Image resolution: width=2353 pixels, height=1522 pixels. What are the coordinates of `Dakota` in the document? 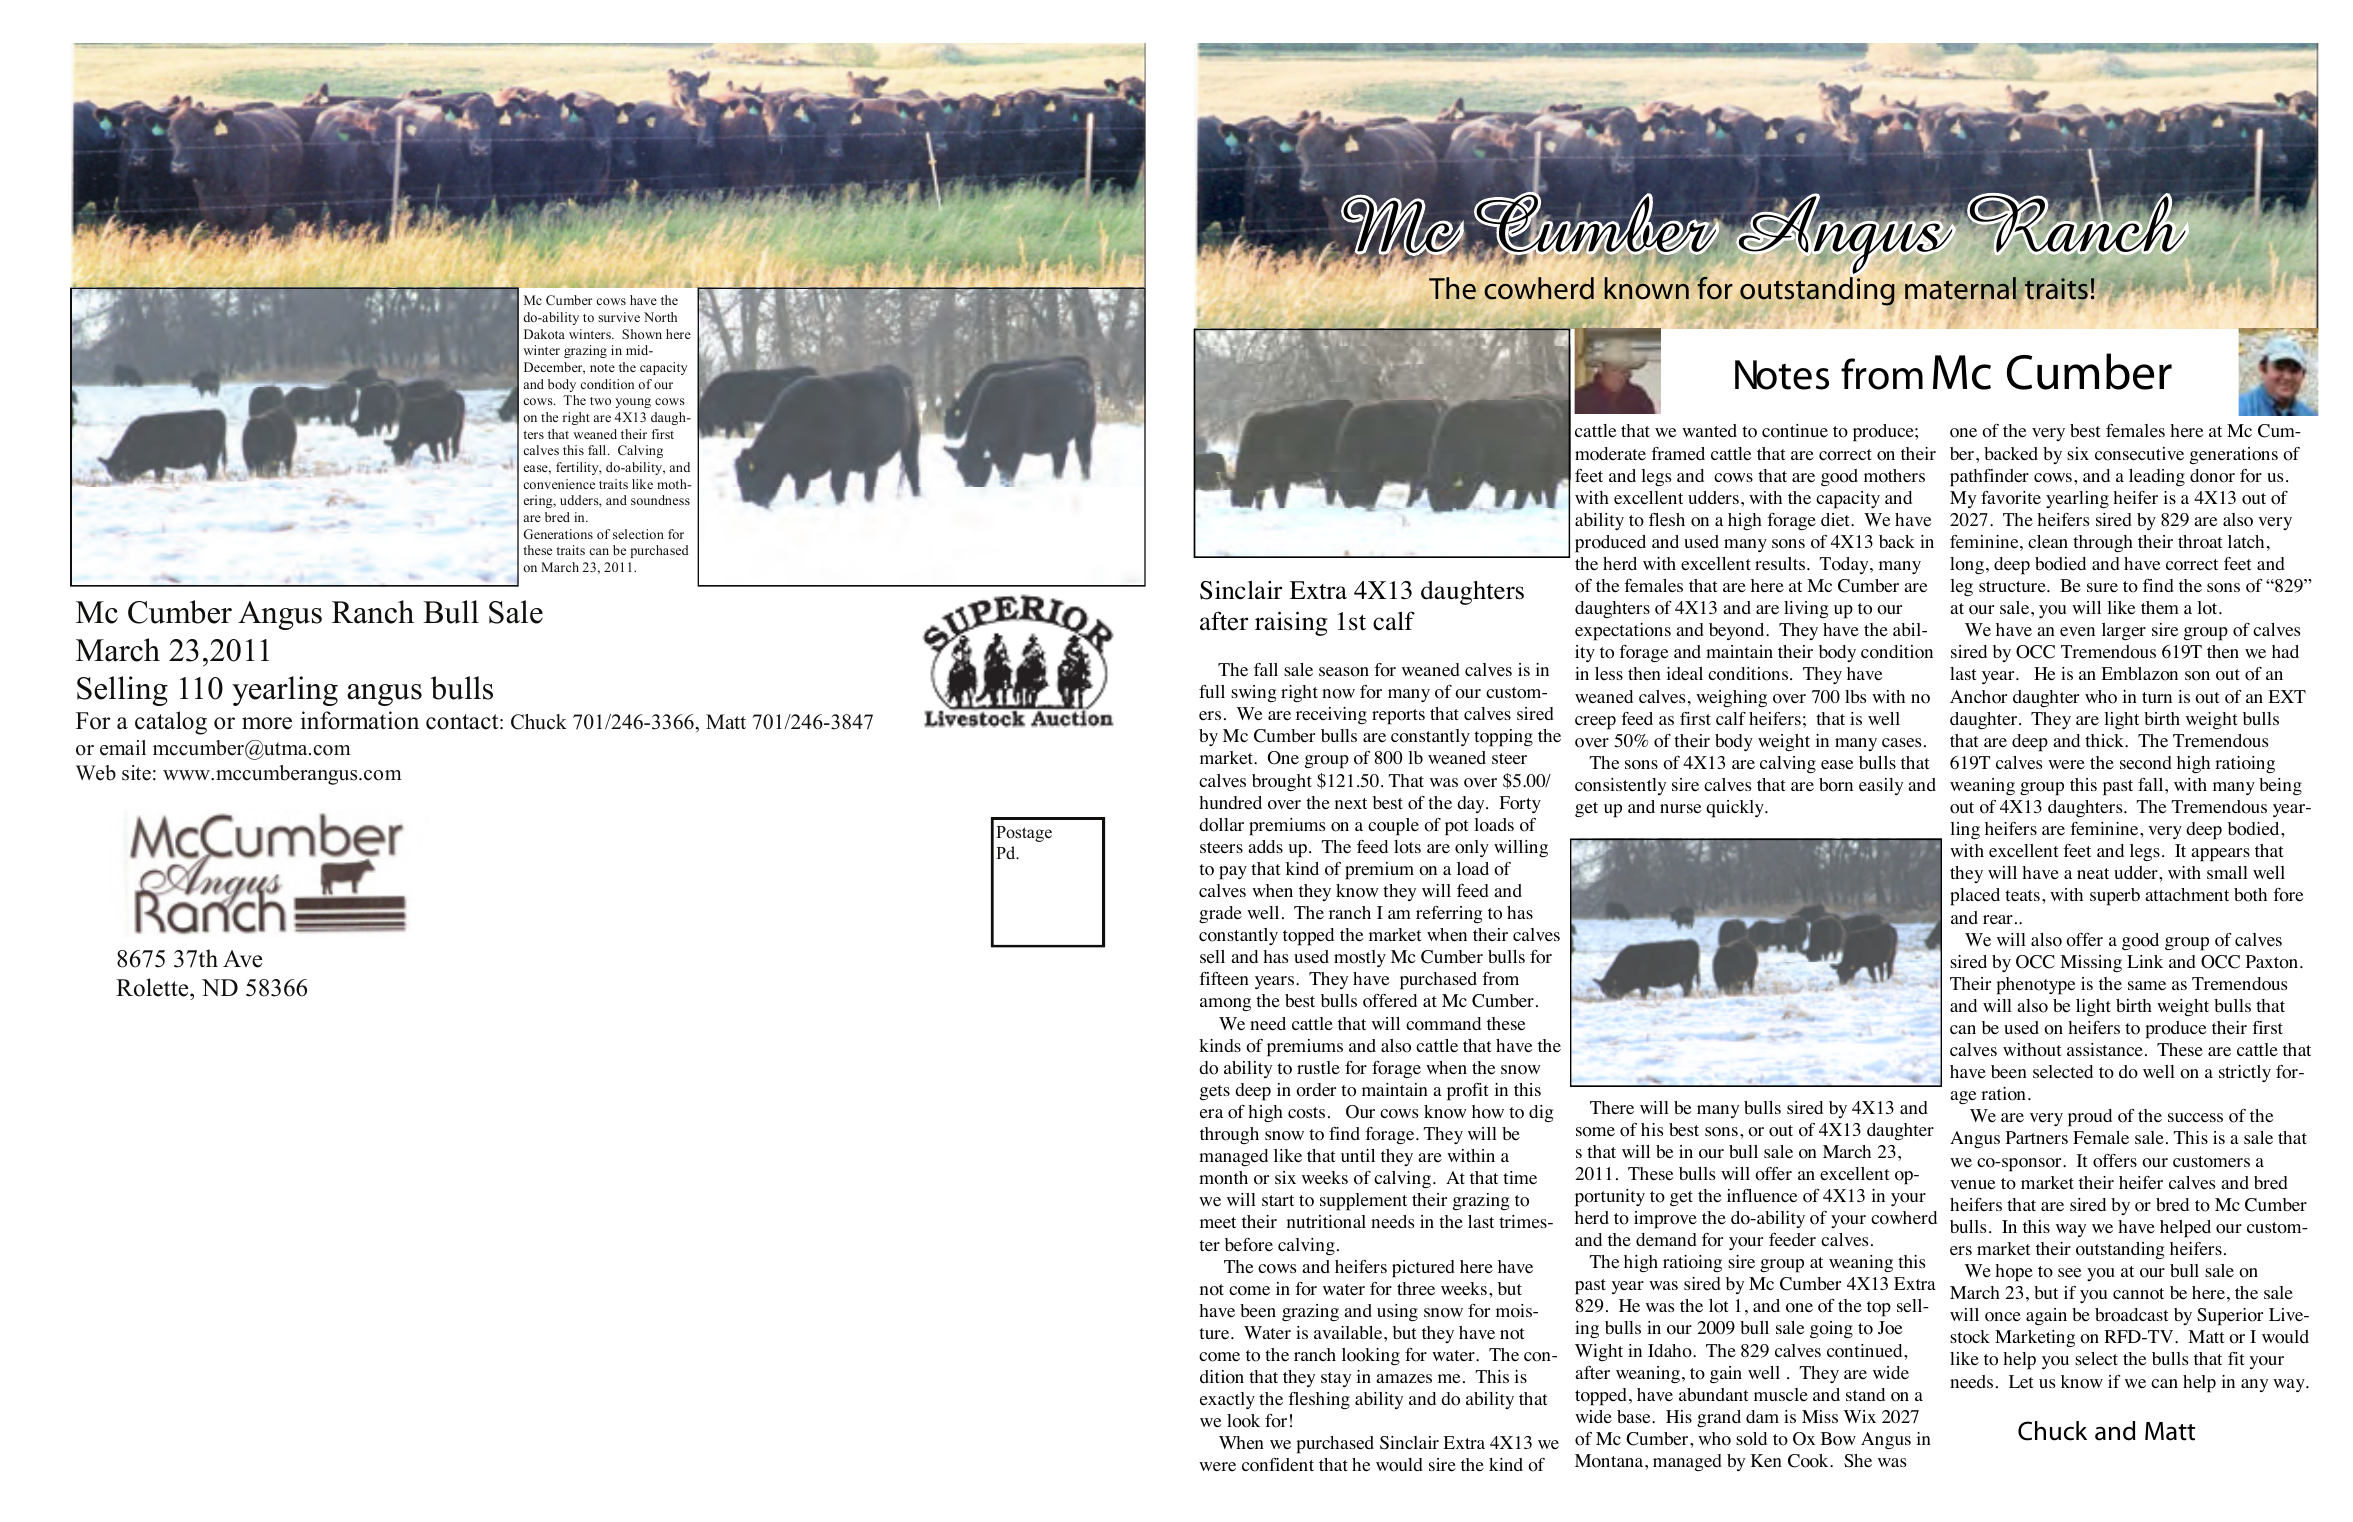 It's located at (544, 334).
